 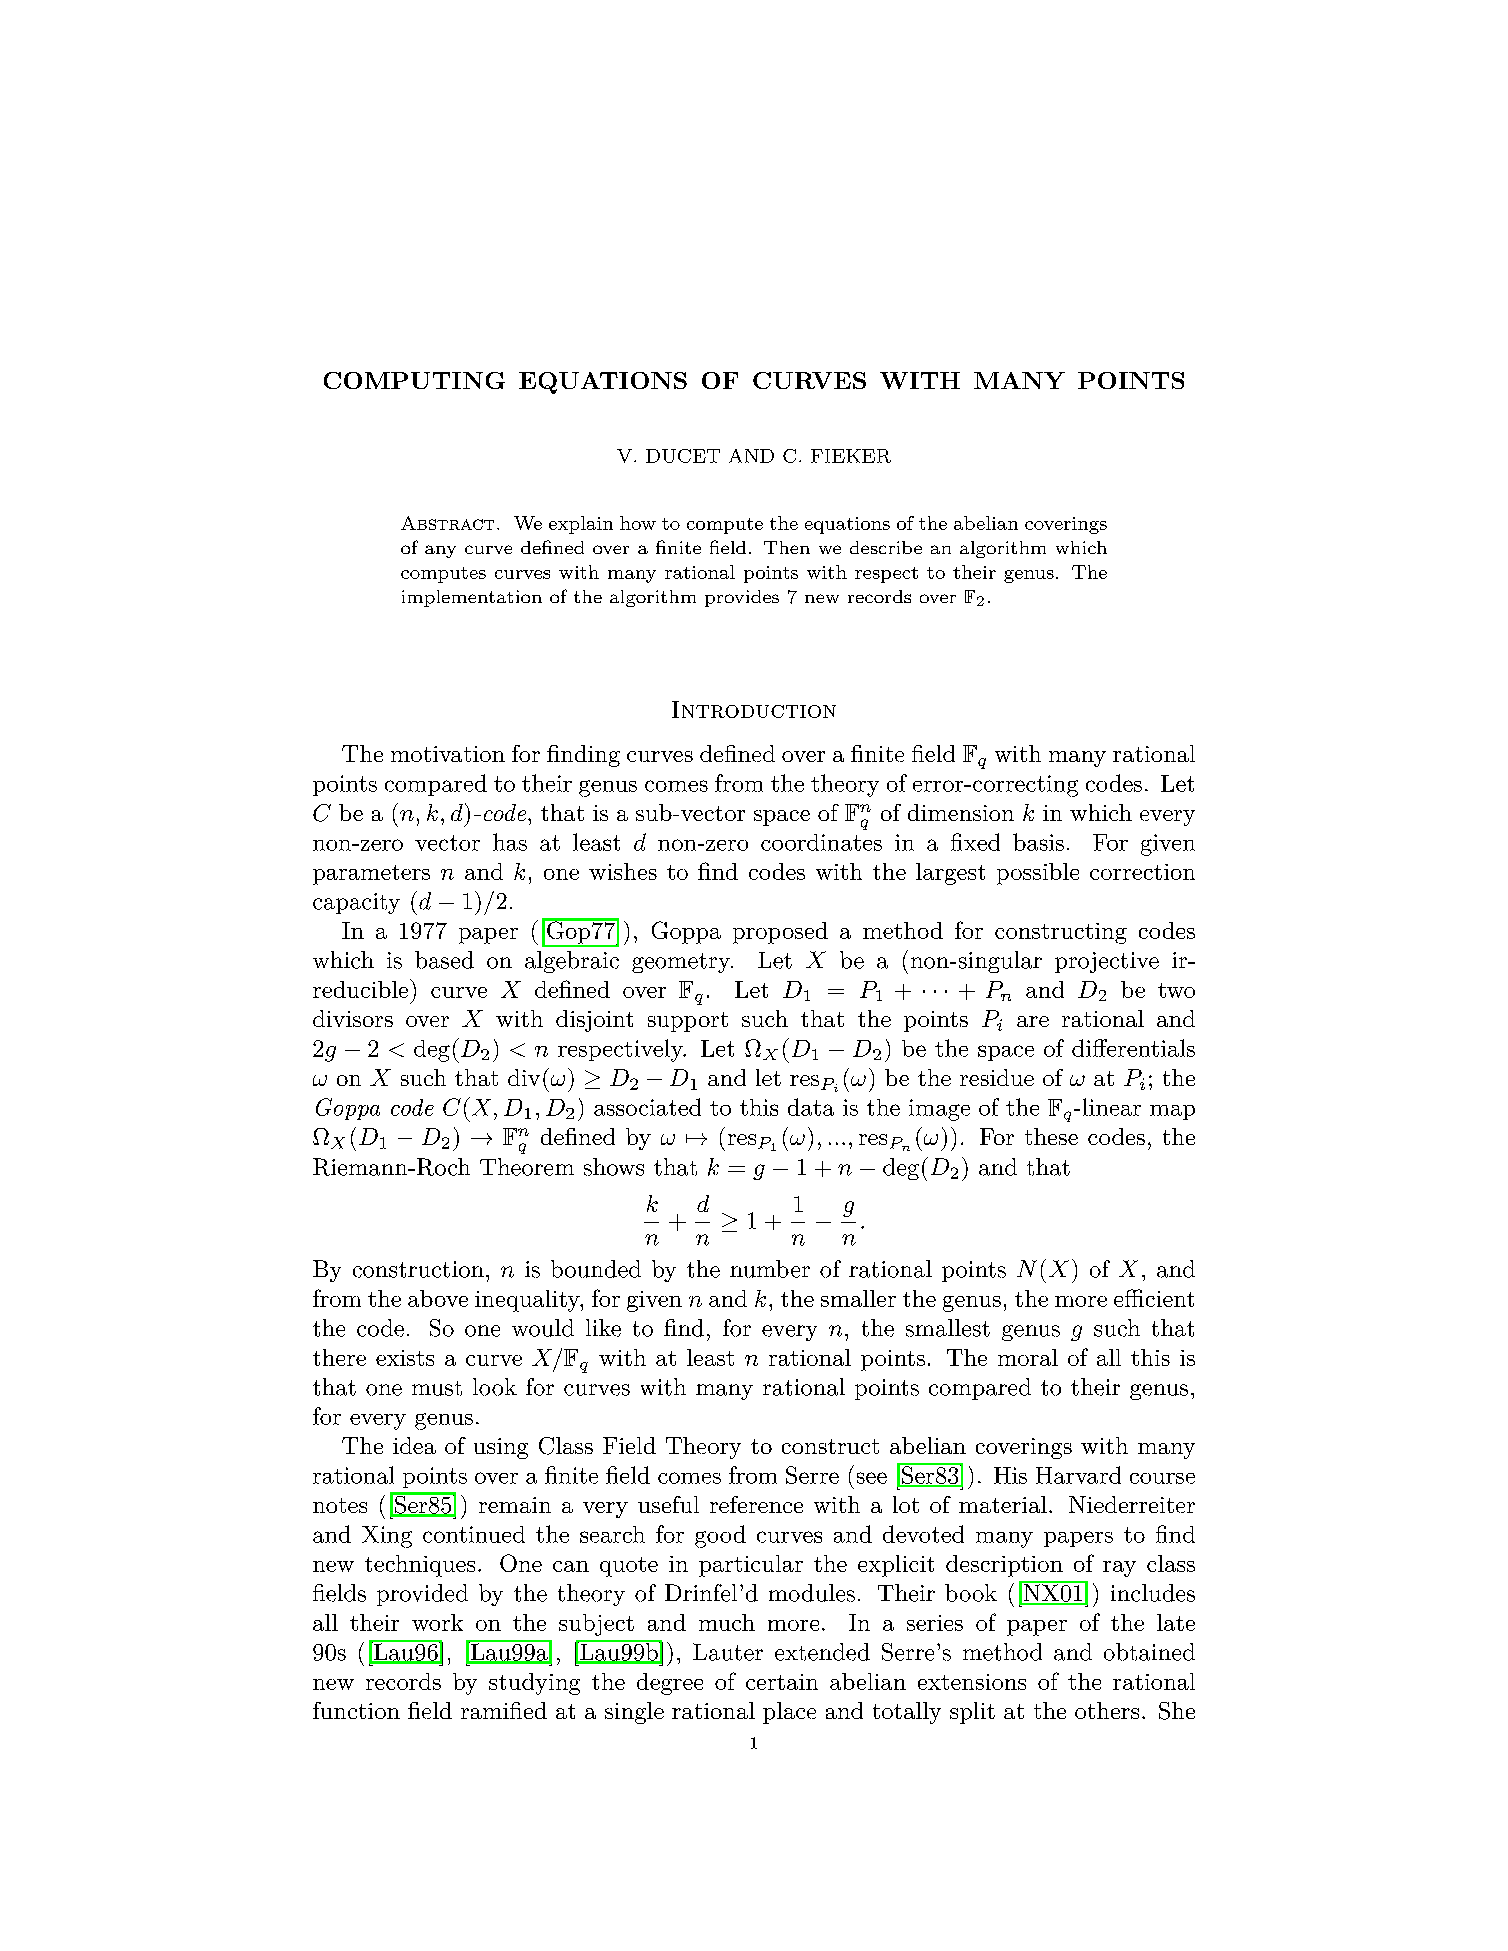 I want to click on number, so click(x=770, y=1269).
